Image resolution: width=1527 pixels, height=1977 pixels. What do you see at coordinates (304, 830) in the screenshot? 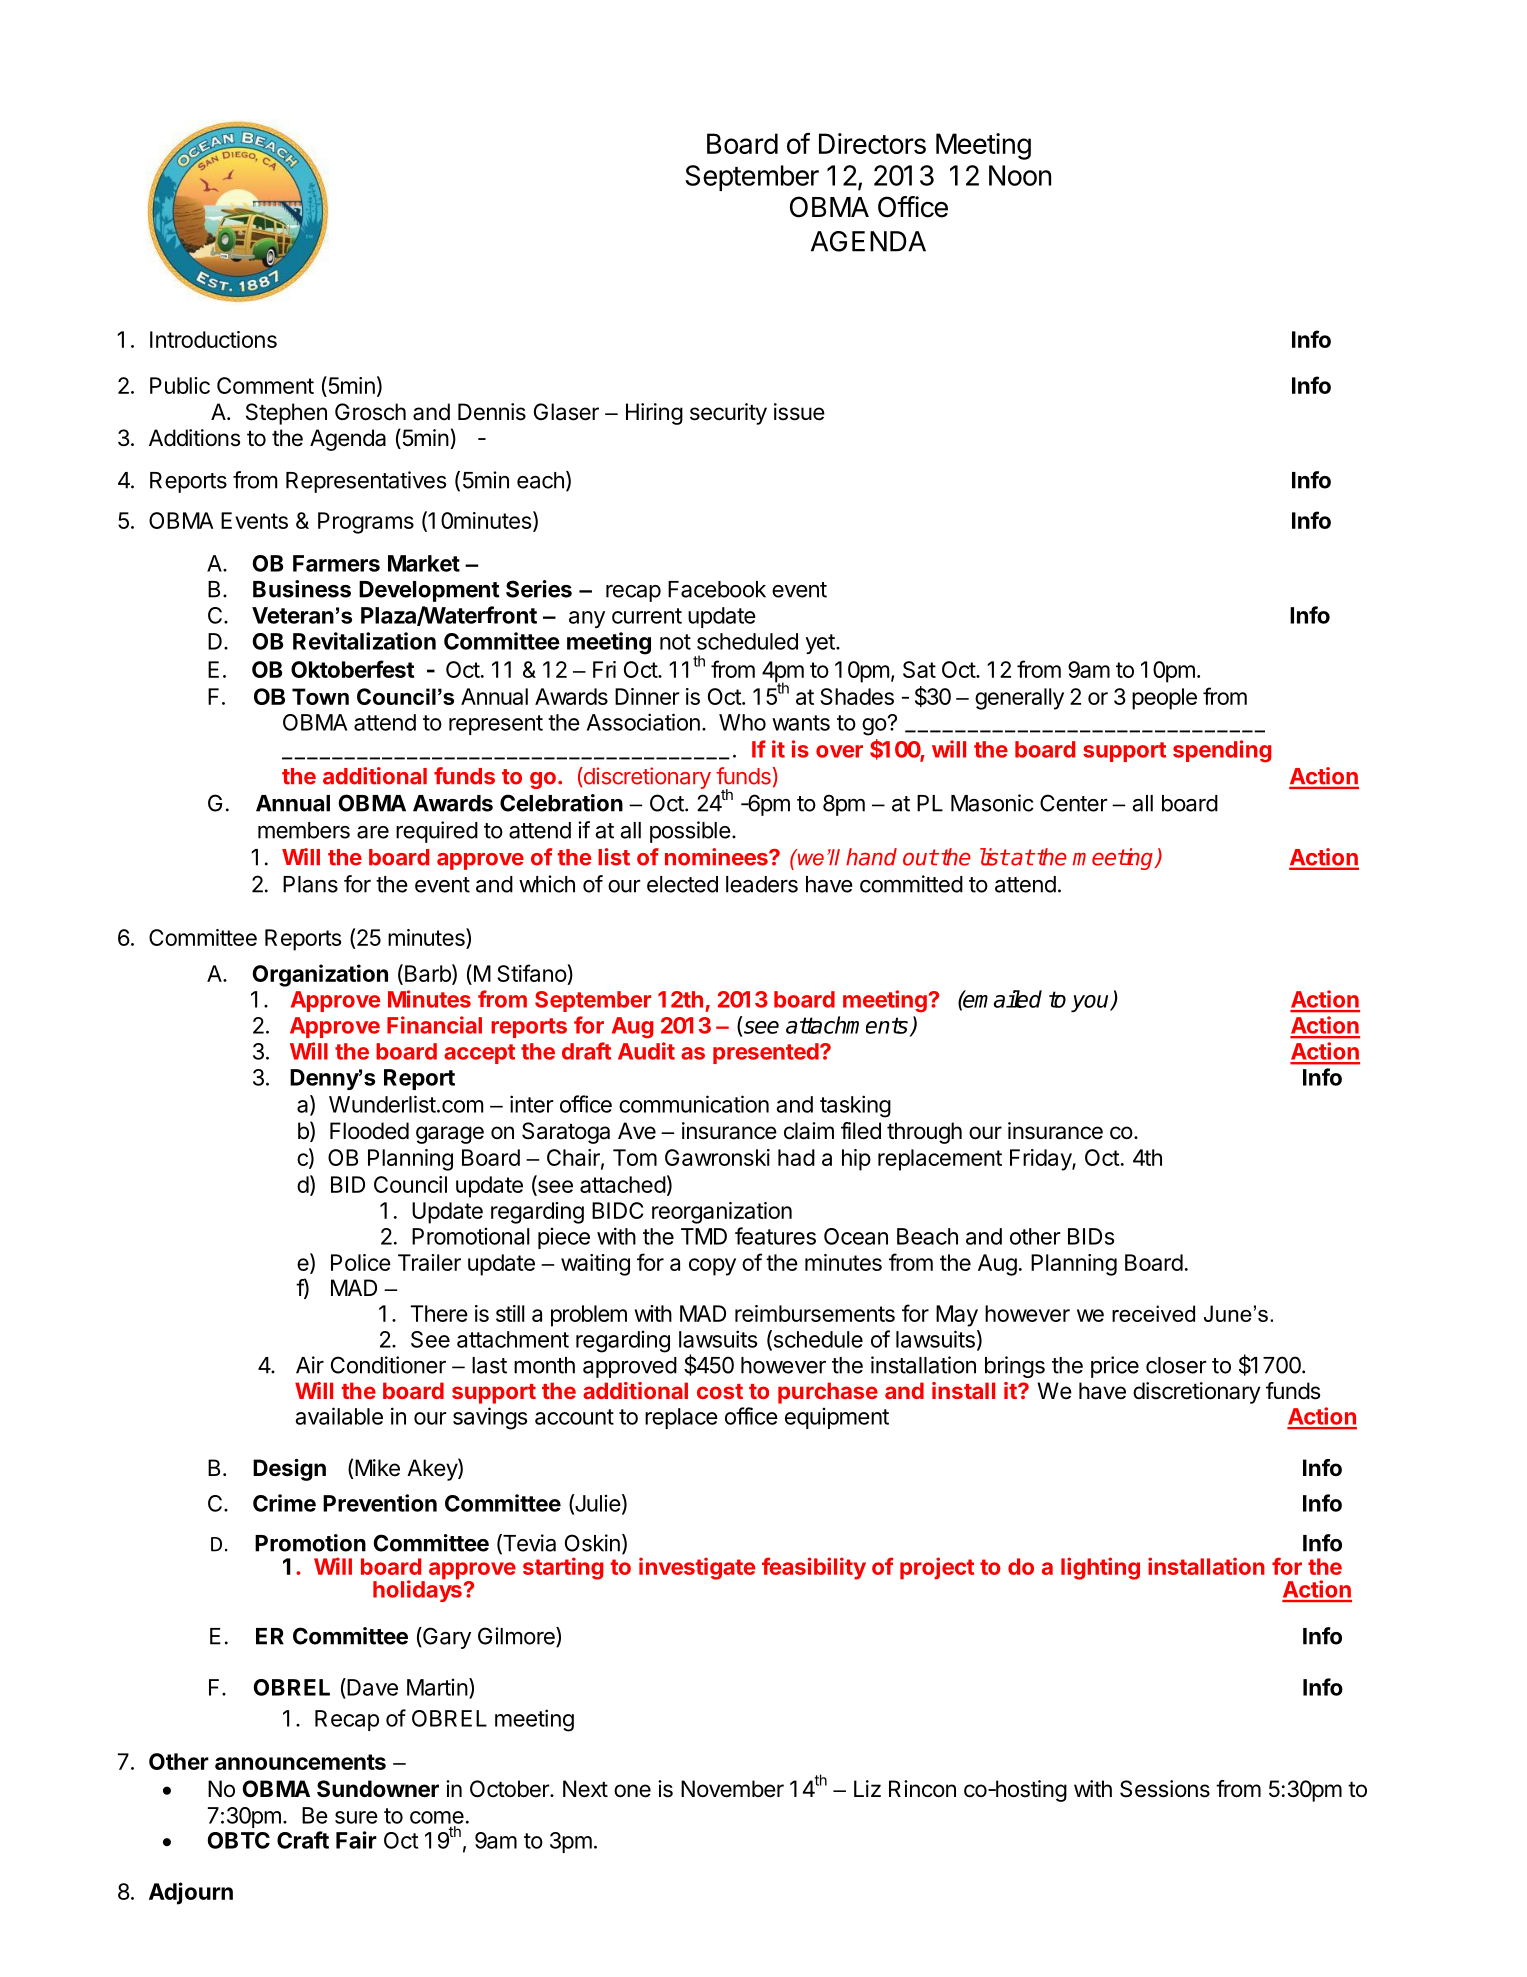
I see `members` at bounding box center [304, 830].
